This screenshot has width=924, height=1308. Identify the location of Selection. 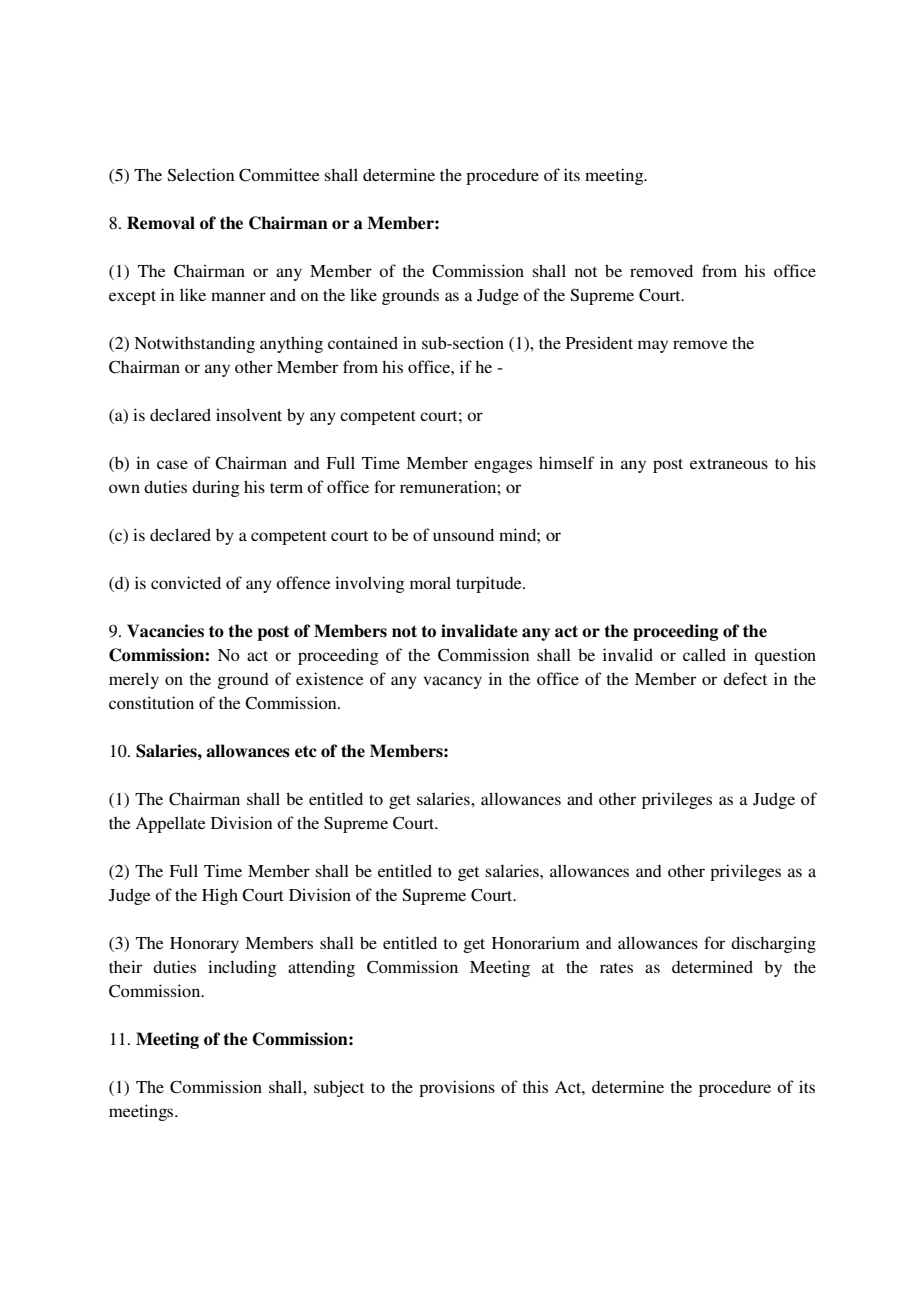
(200, 175).
